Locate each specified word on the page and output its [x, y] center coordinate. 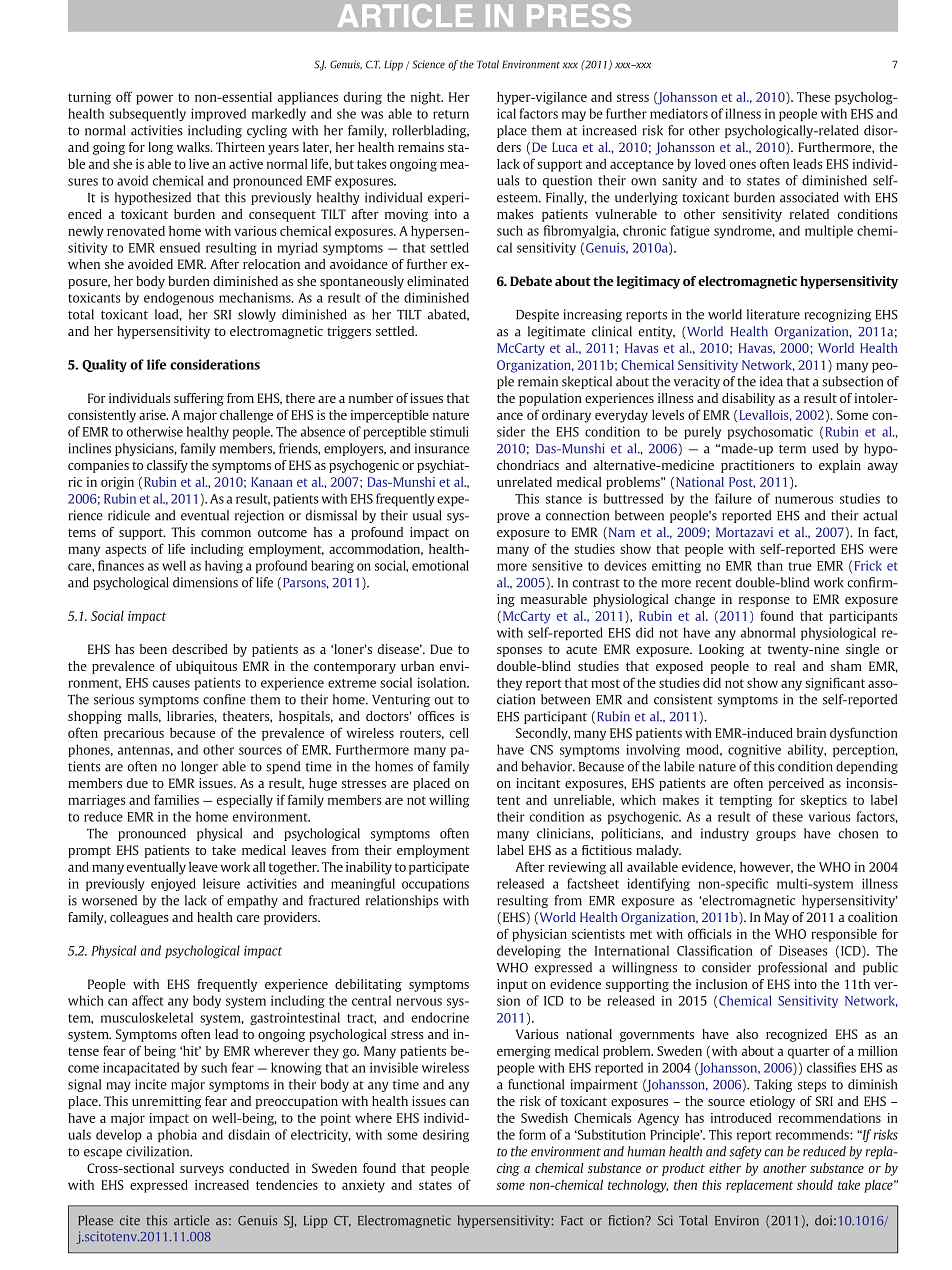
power [154, 99]
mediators [679, 113]
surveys [202, 1171]
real [784, 666]
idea [771, 381]
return [451, 114]
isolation [443, 682]
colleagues [139, 918]
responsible [844, 935]
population [550, 399]
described [200, 649]
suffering [199, 399]
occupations [435, 884]
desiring [446, 1135]
